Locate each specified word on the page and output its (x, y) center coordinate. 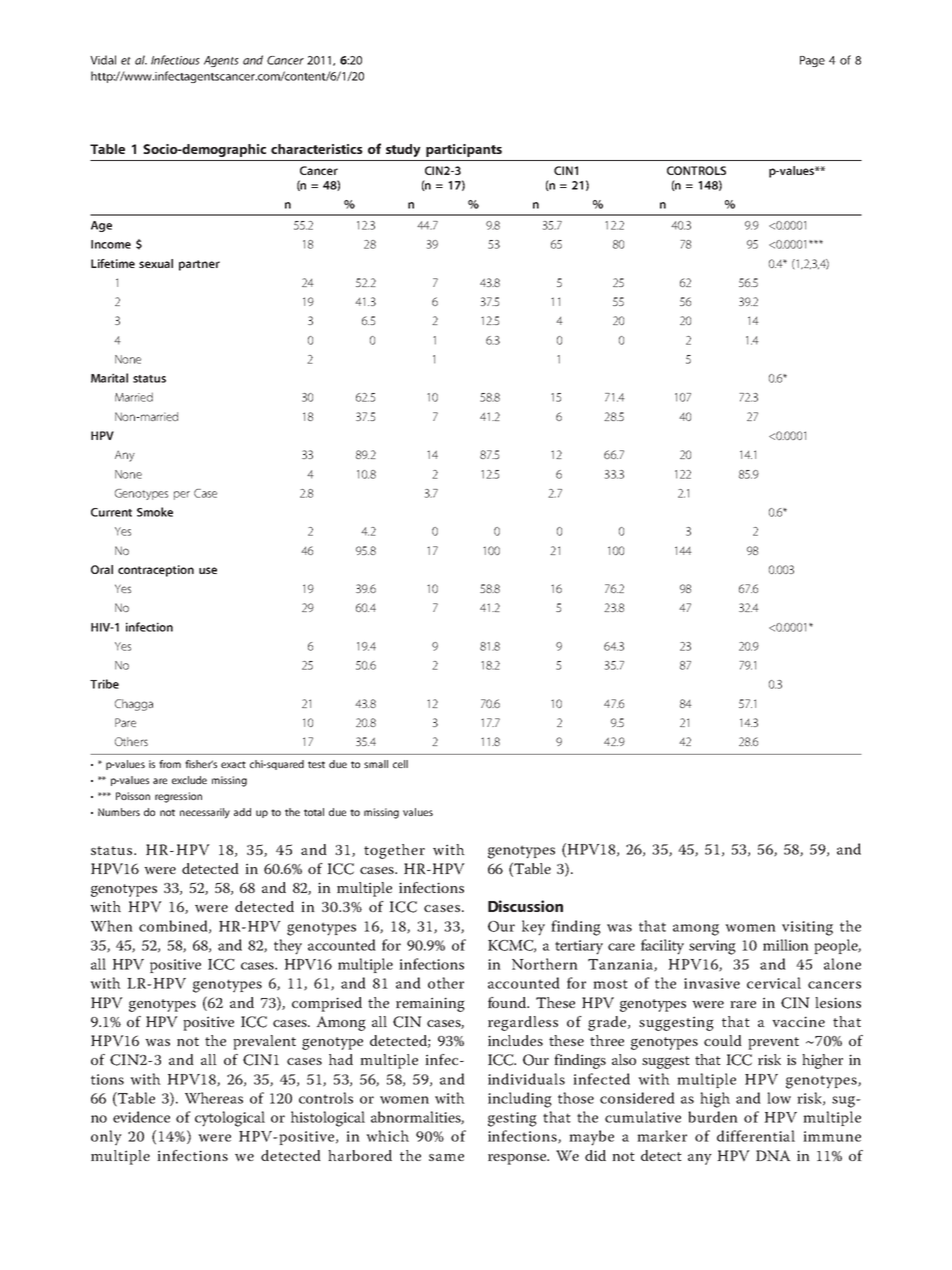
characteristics (317, 149)
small (376, 764)
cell (400, 764)
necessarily (205, 813)
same (446, 1157)
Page (812, 61)
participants (464, 150)
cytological (230, 1119)
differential (756, 1136)
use (208, 570)
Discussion (525, 906)
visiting (807, 928)
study (403, 150)
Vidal (103, 60)
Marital (109, 378)
